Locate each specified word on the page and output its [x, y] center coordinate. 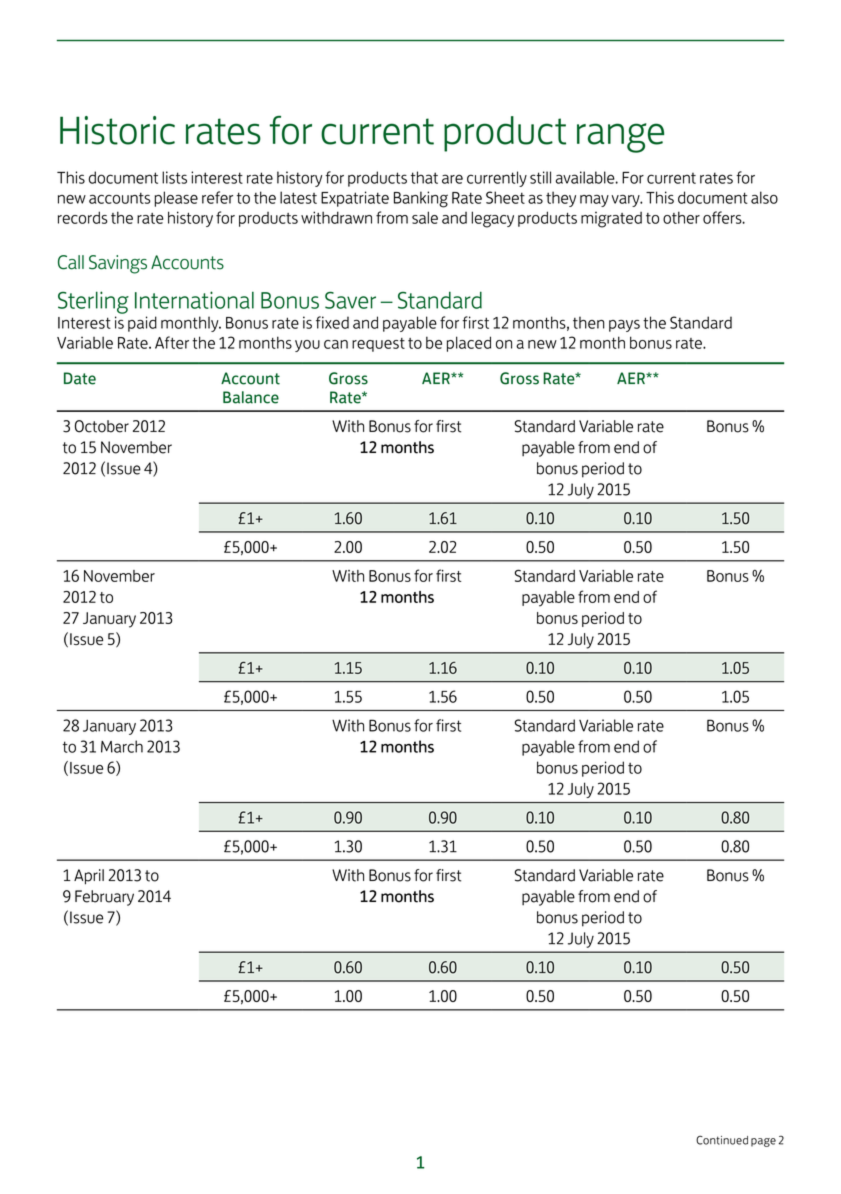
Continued [722, 1140]
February [104, 898]
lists [174, 177]
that [424, 177]
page [763, 1142]
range [620, 138]
